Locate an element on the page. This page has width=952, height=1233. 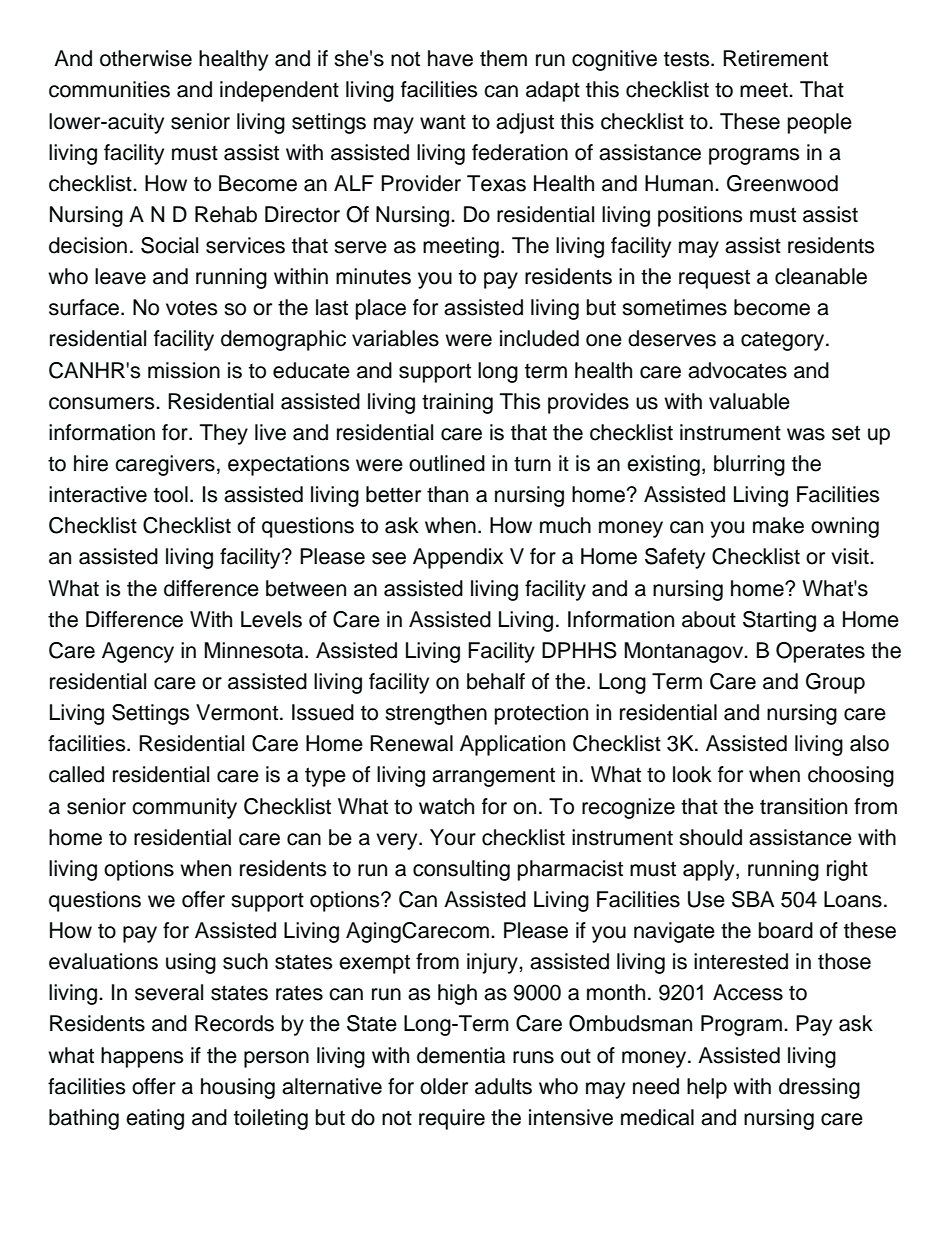
Starting is located at coordinates (779, 621).
